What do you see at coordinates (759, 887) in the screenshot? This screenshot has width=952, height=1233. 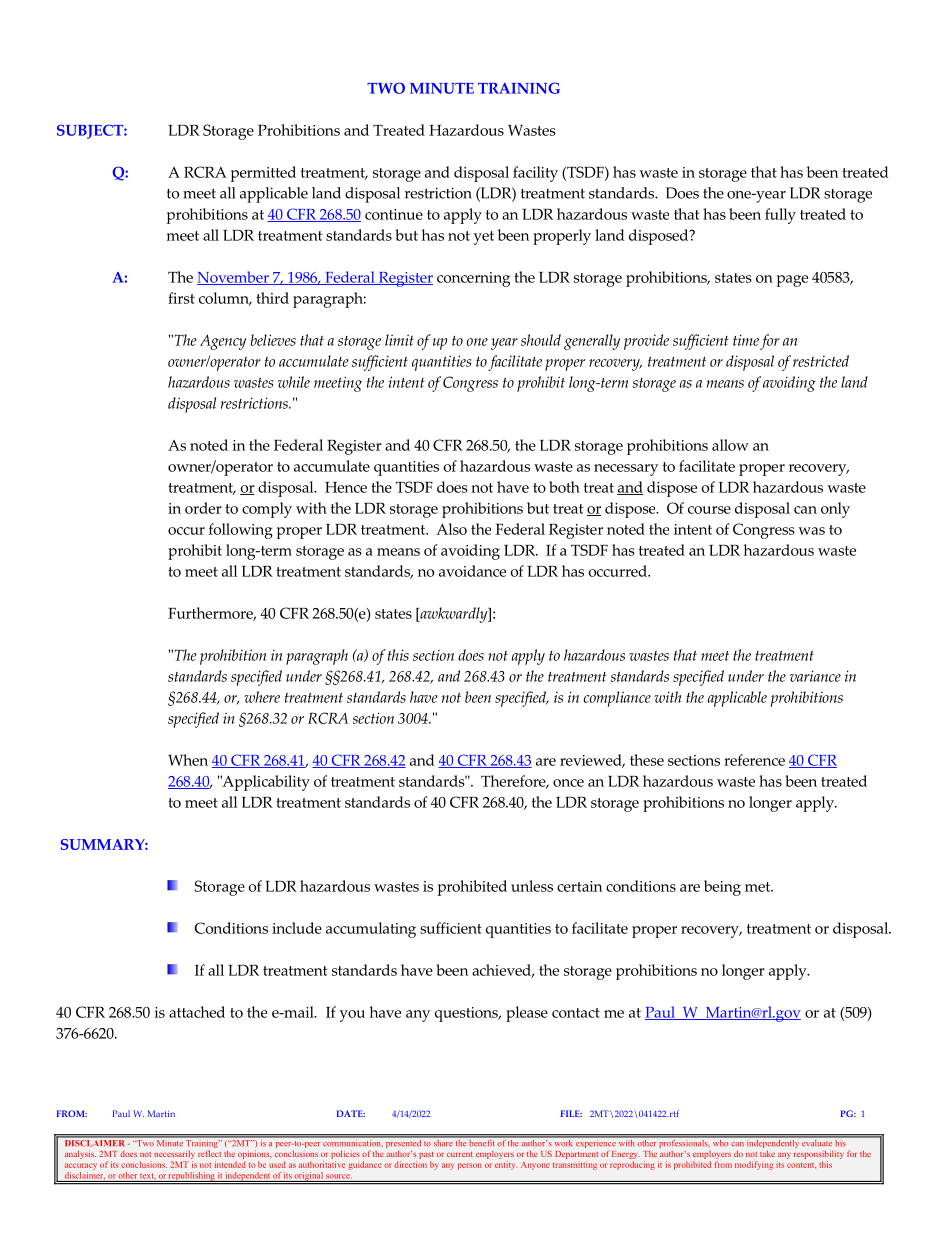 I see `met` at bounding box center [759, 887].
